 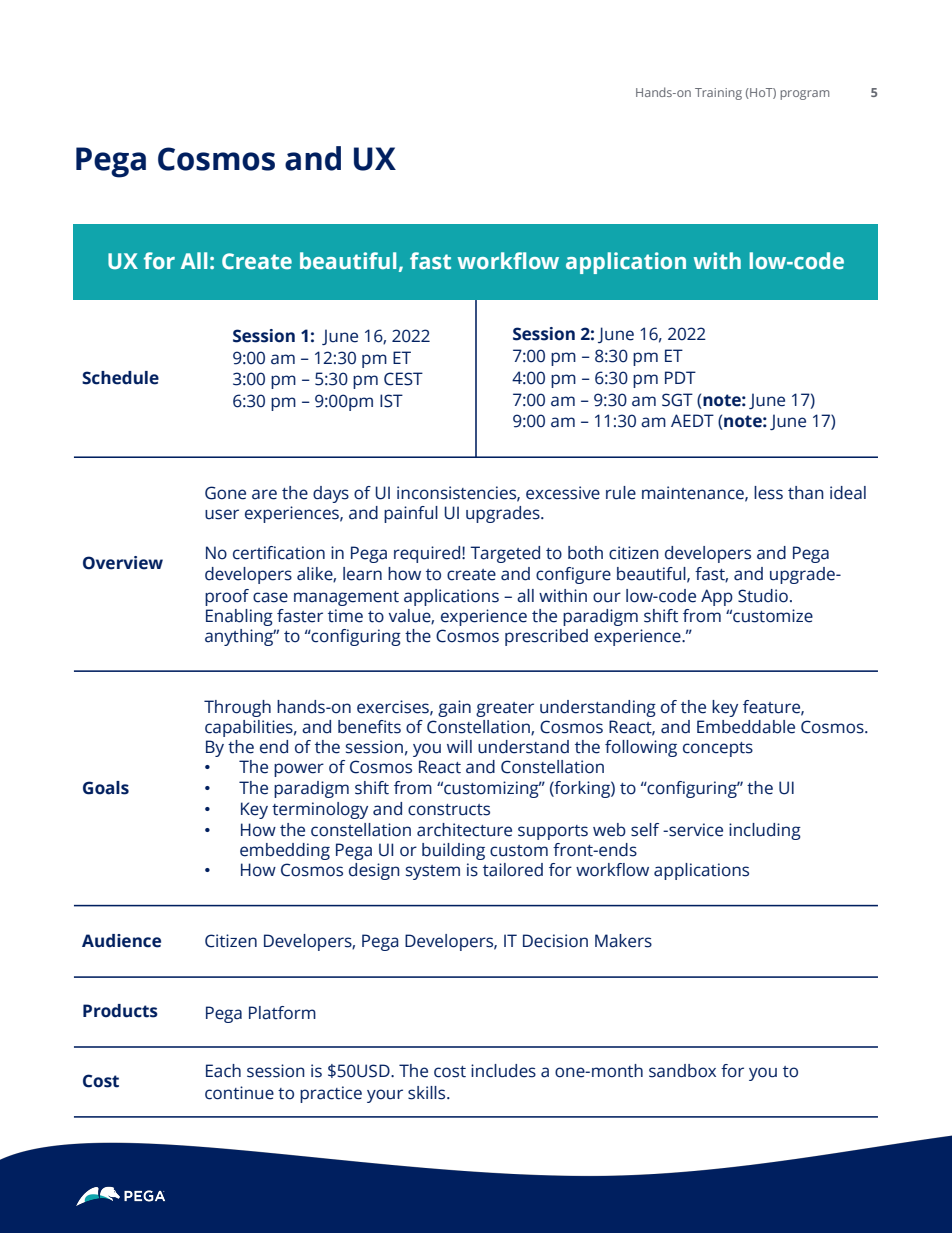 I want to click on Each, so click(x=223, y=1071).
